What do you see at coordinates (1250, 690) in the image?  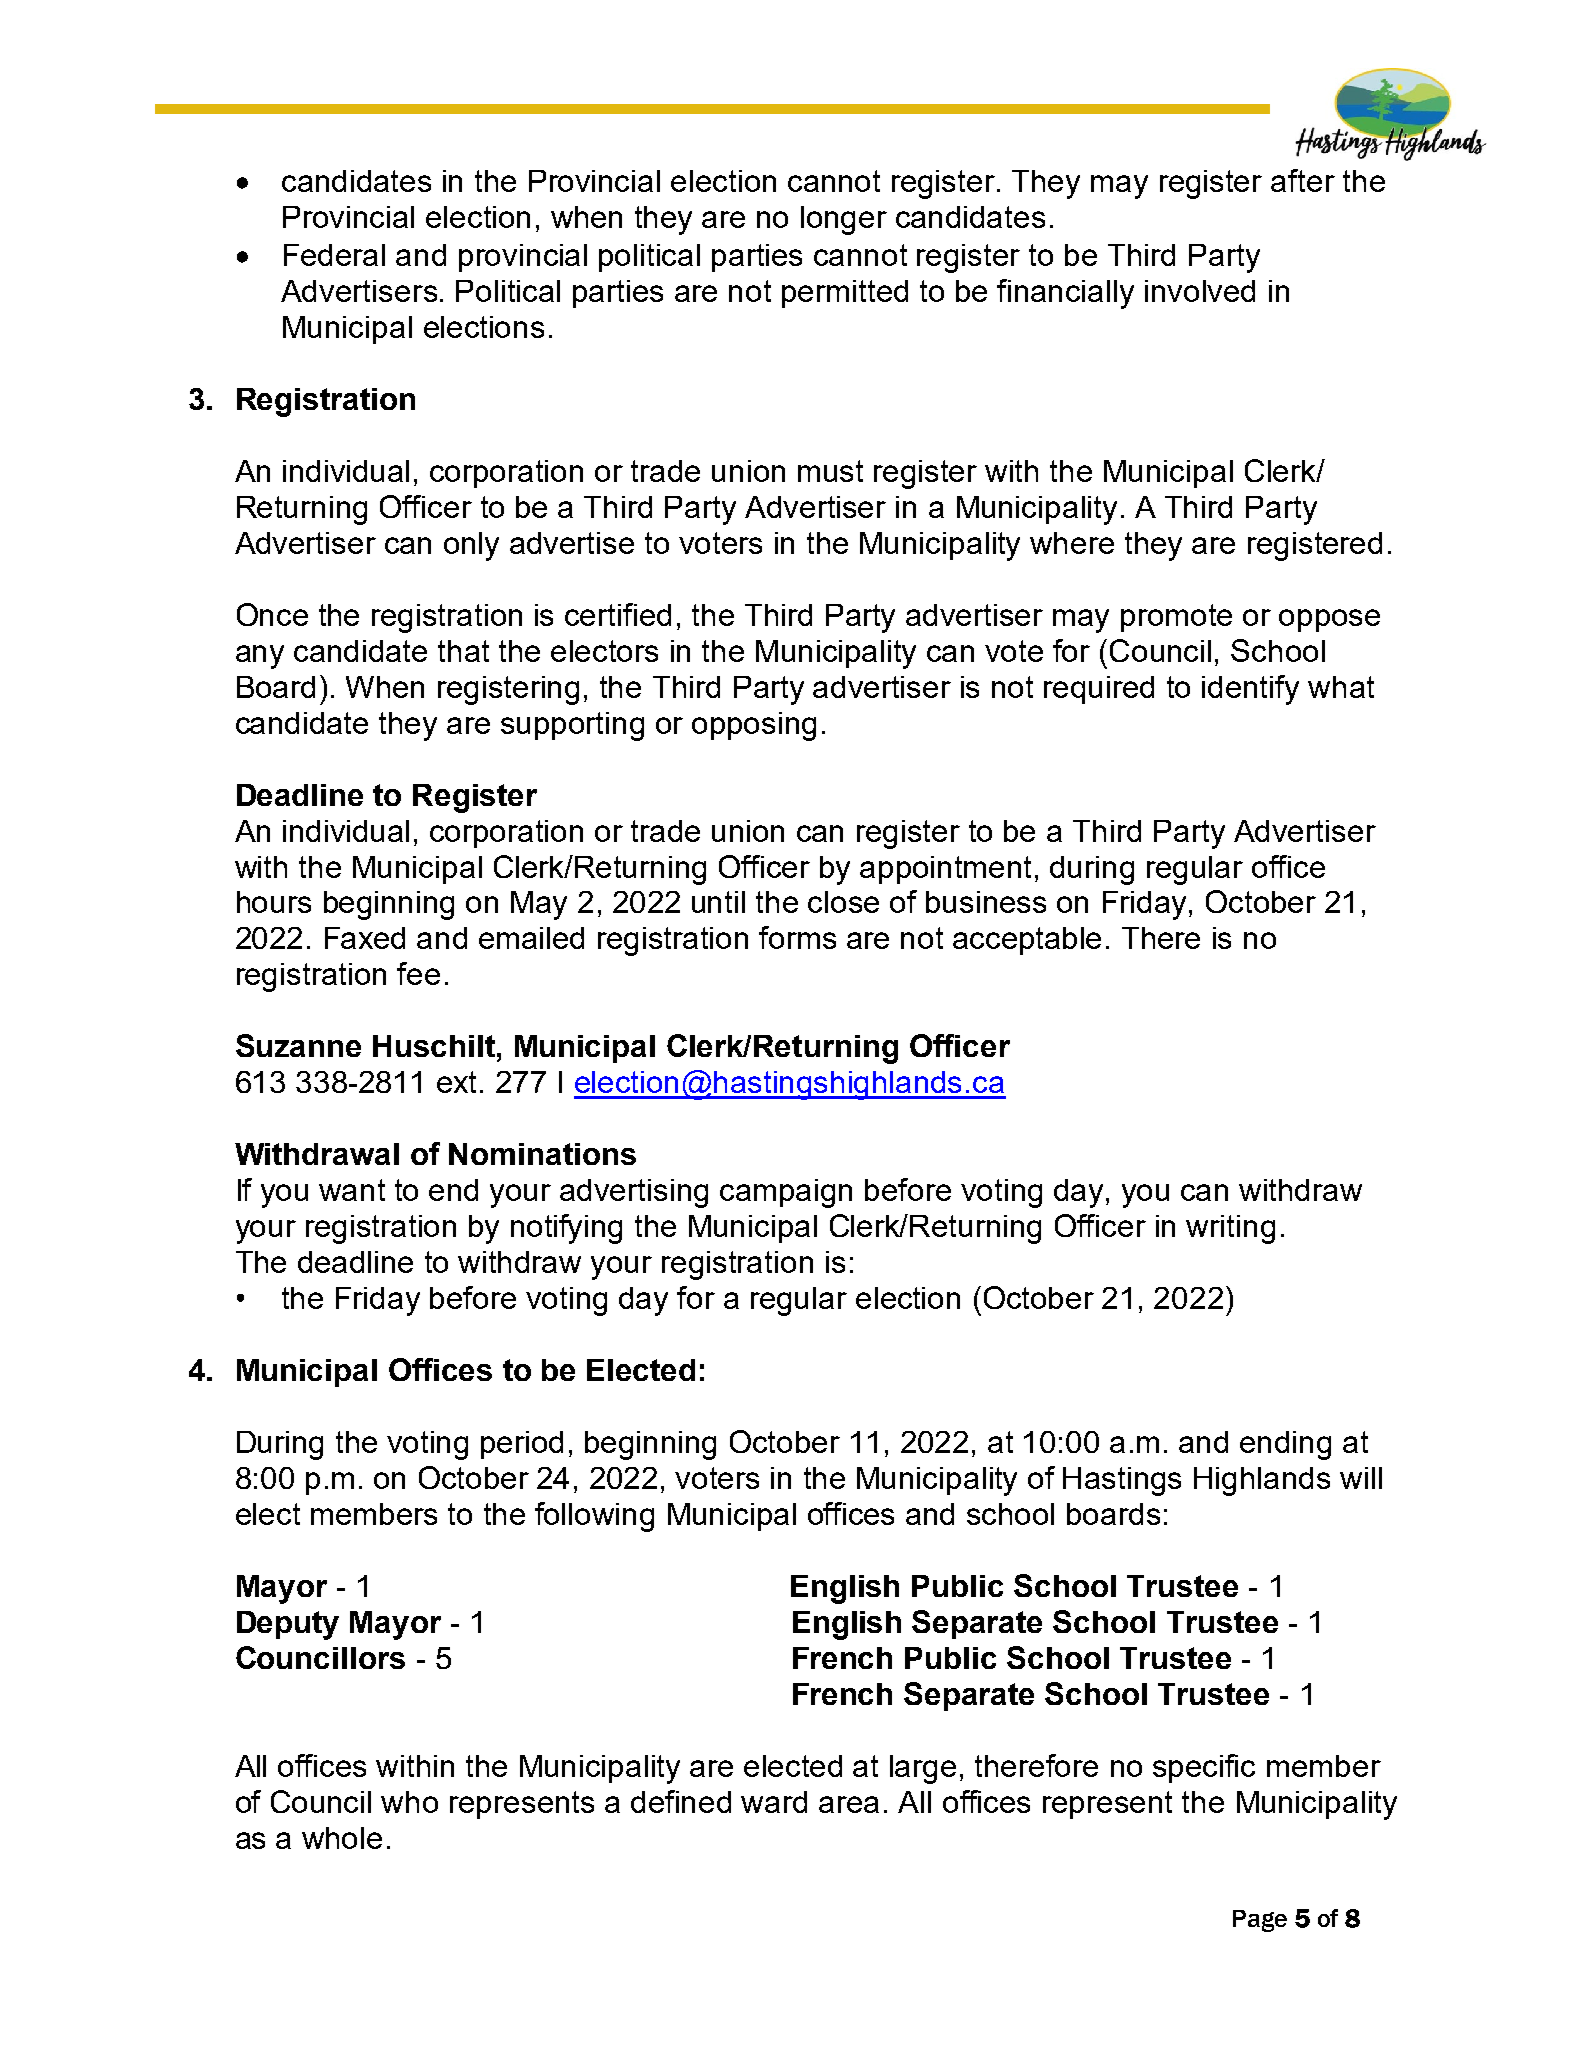 I see `identify` at bounding box center [1250, 690].
